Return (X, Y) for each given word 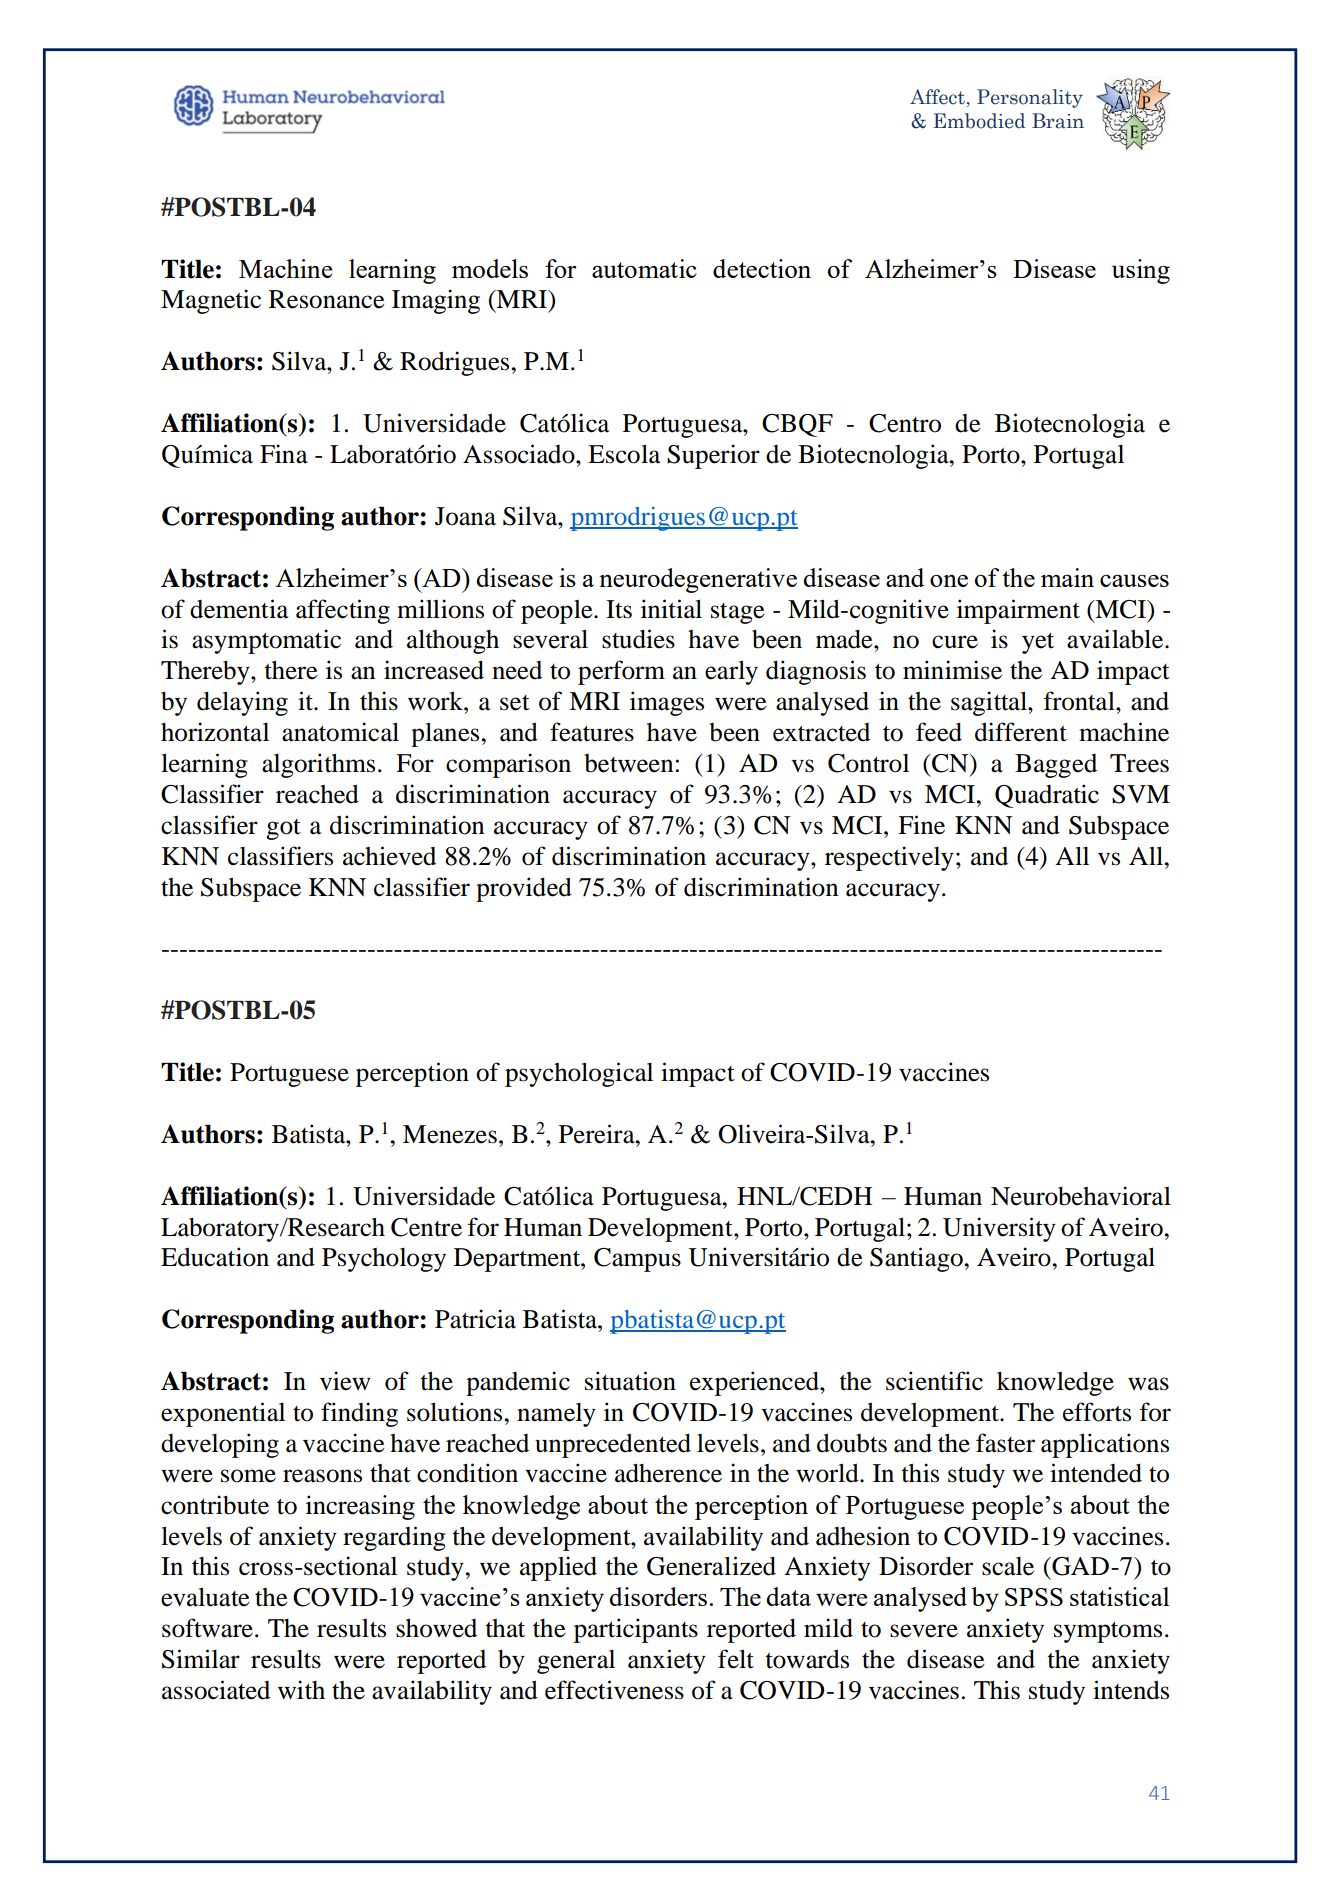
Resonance (327, 299)
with (301, 1690)
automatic (644, 268)
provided (524, 889)
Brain (1058, 121)
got (283, 829)
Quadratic (1047, 796)
